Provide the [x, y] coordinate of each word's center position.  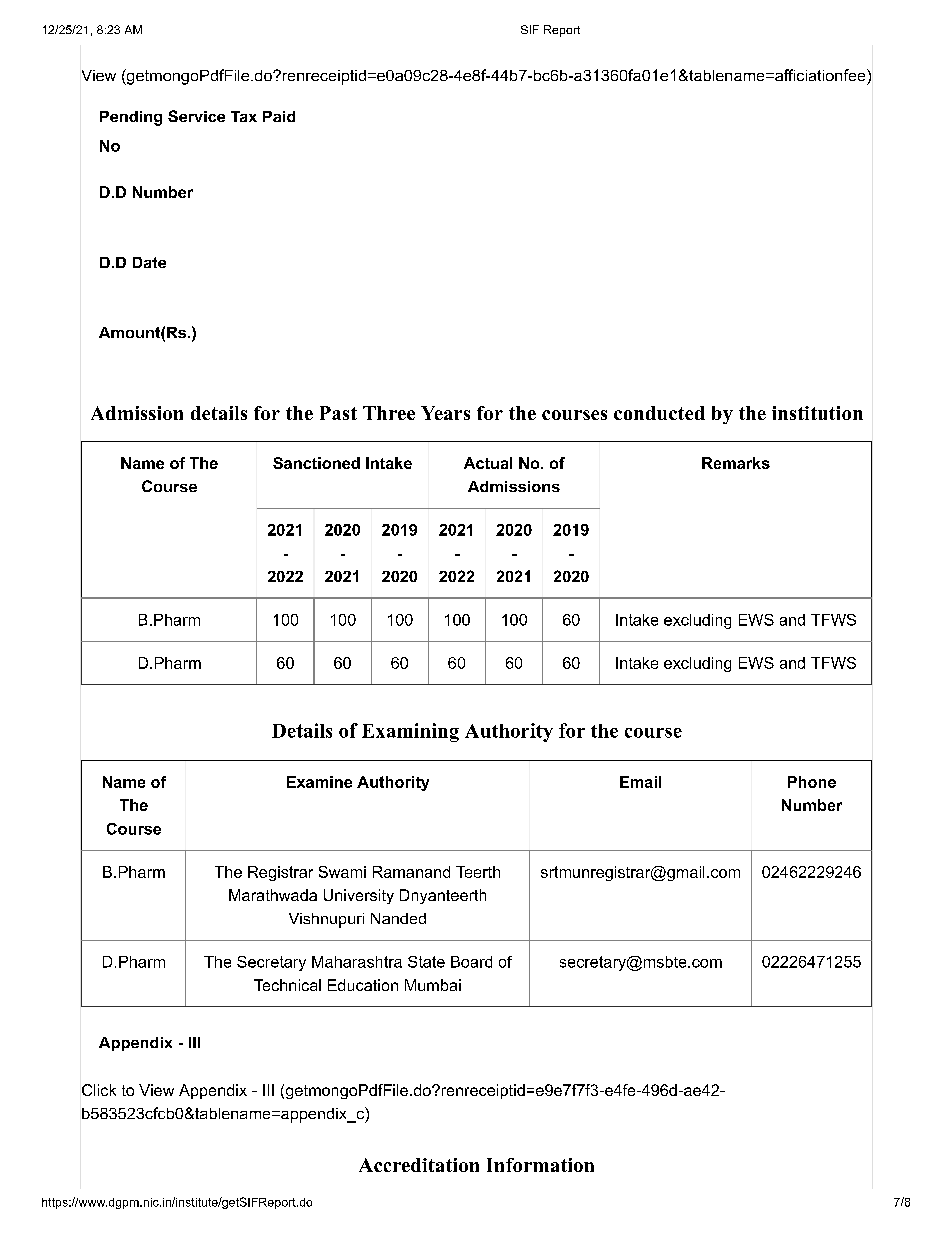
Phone [812, 782]
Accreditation [419, 1165]
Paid [279, 116]
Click [99, 1090]
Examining [410, 732]
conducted [659, 413]
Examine [319, 782]
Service [196, 116]
